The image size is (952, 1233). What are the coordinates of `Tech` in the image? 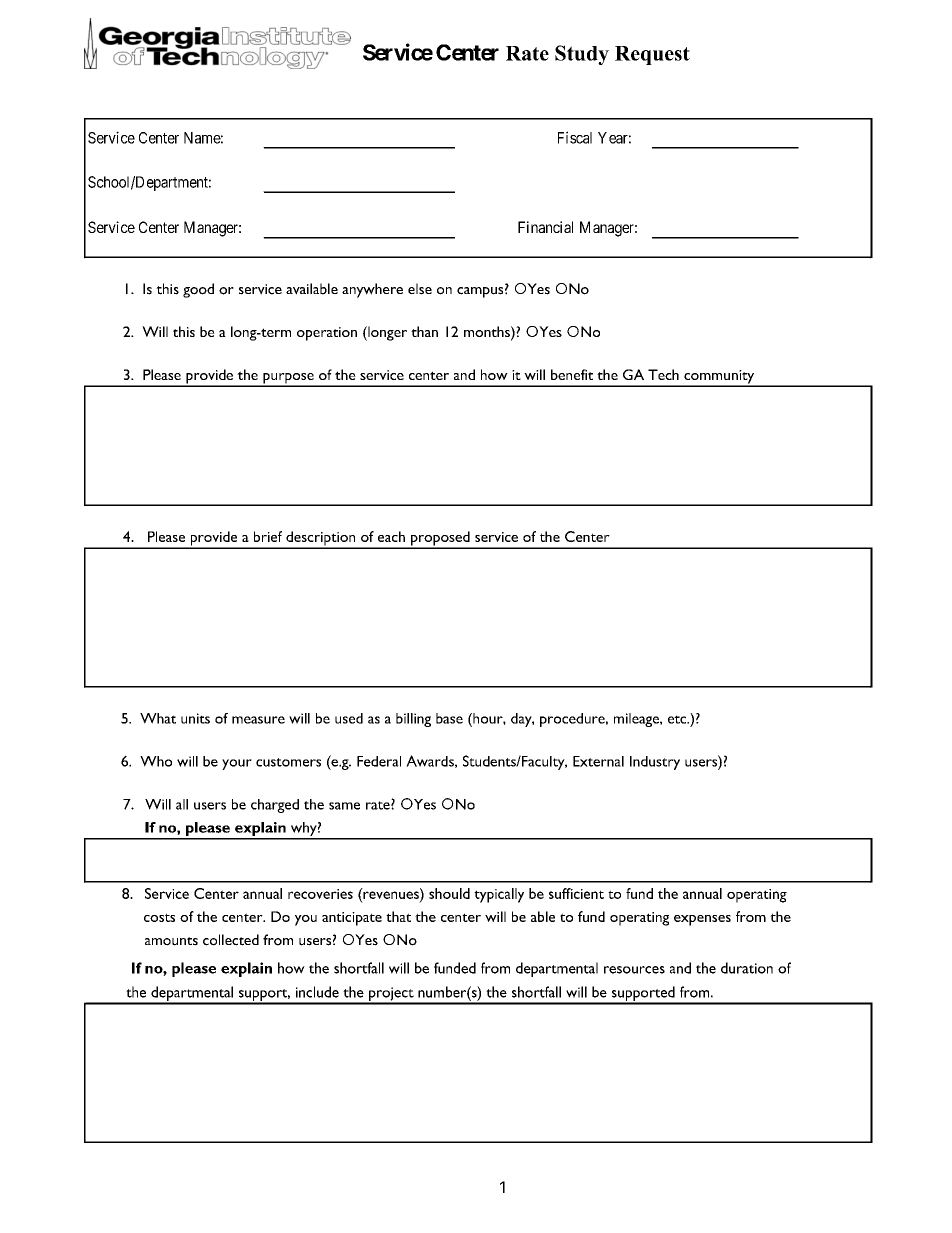 It's located at (663, 374).
